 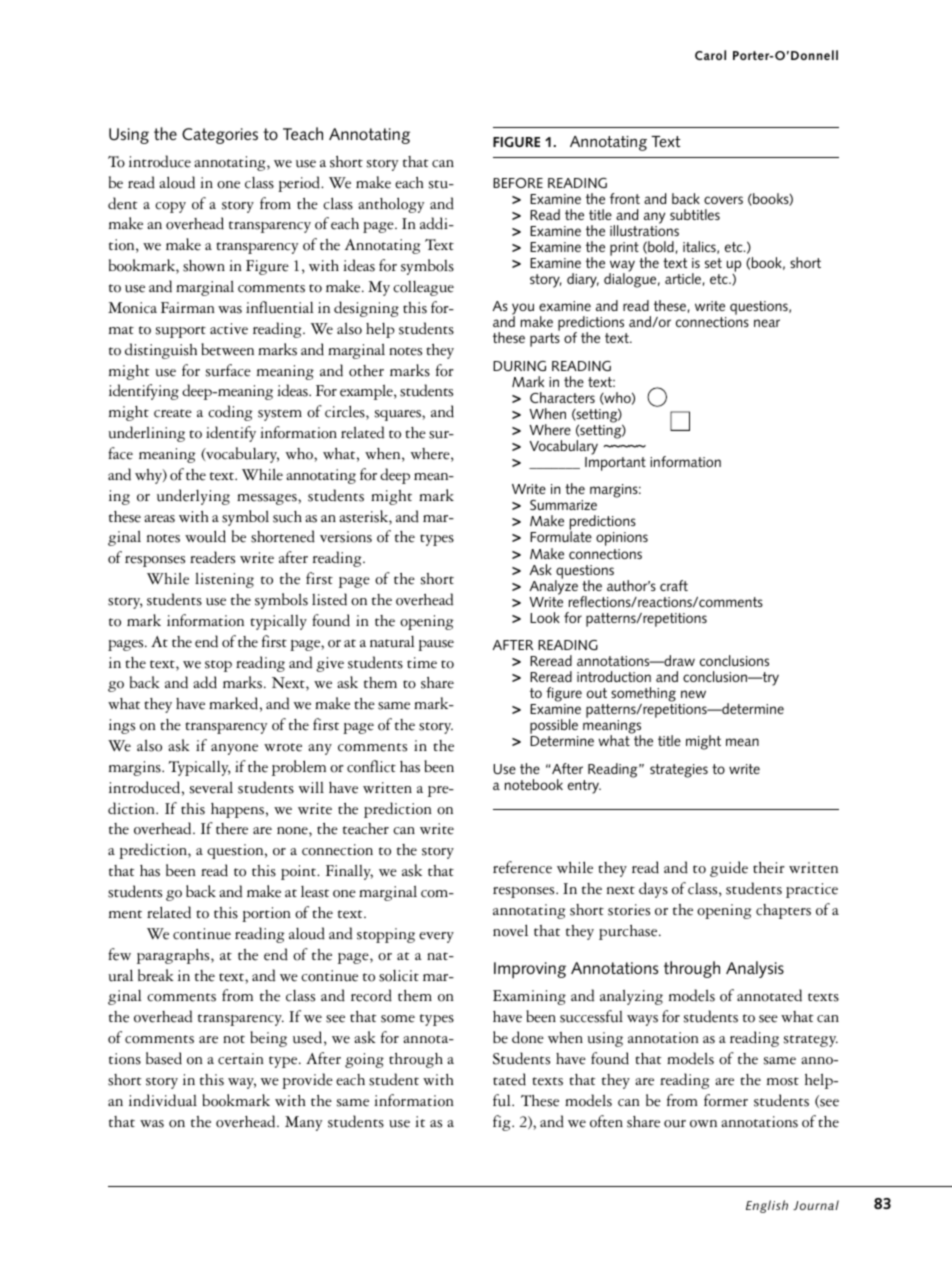 I want to click on craft, so click(x=674, y=585).
